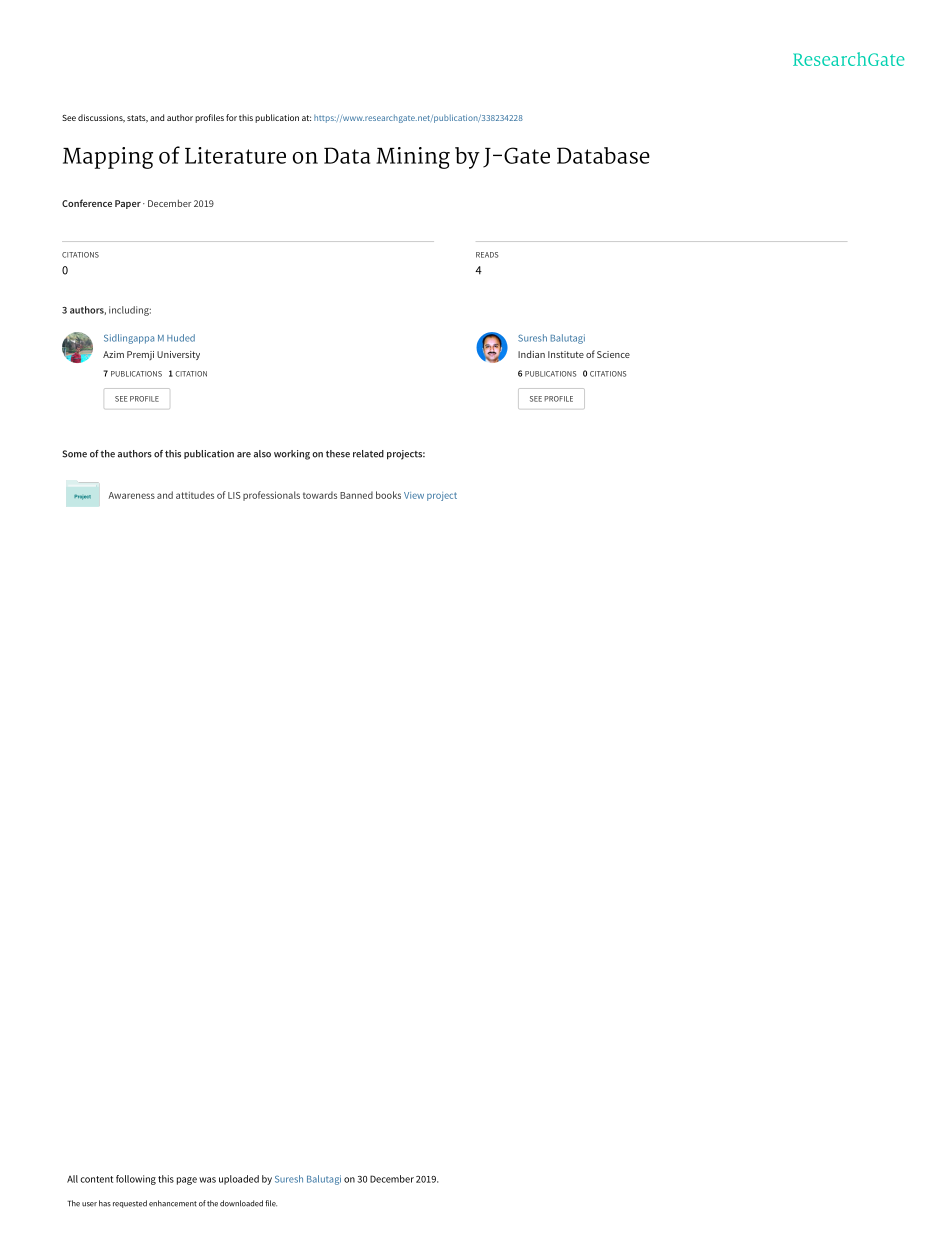  I want to click on READS, so click(487, 255).
